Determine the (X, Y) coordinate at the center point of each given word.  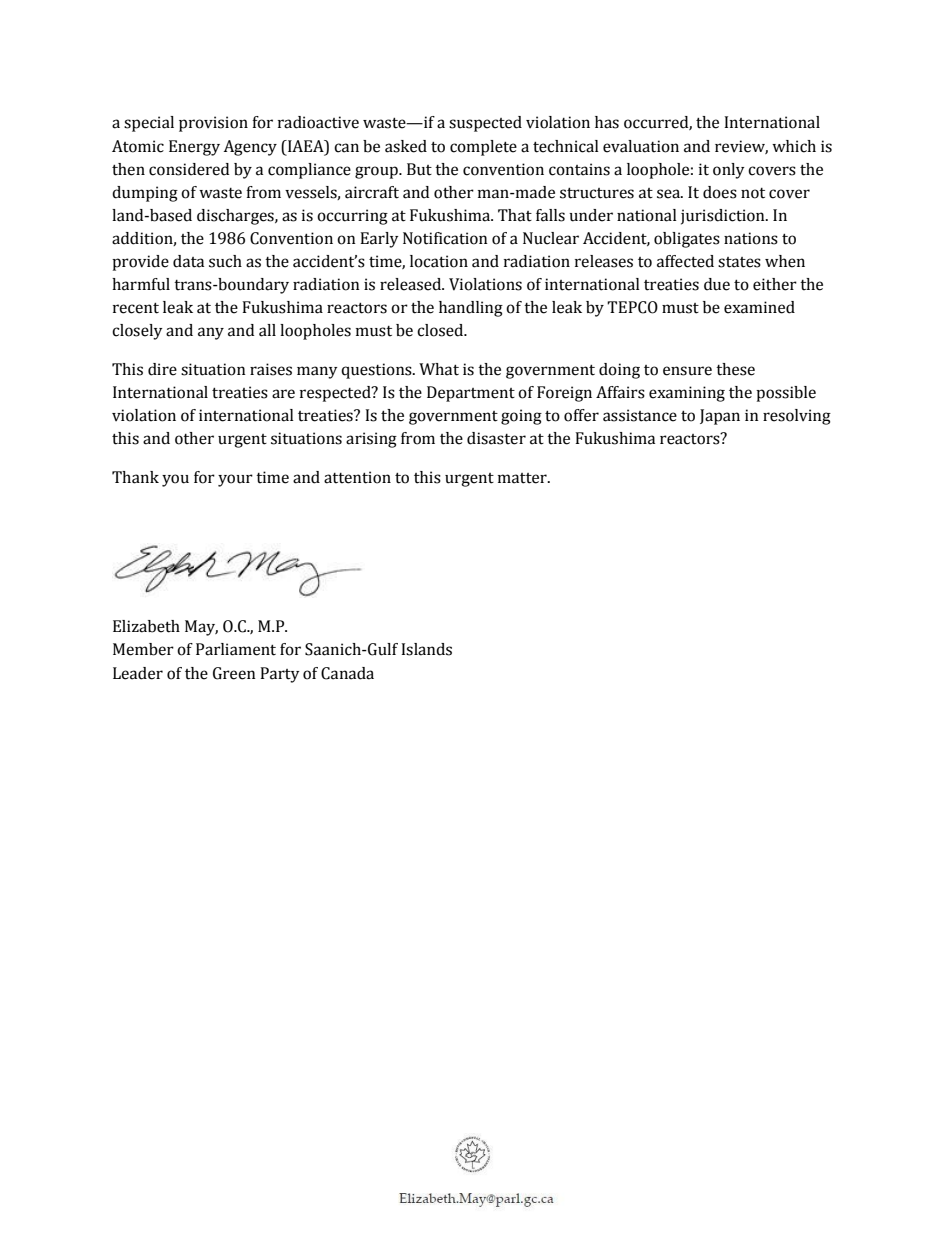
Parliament (236, 649)
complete (483, 148)
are (283, 394)
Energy (194, 148)
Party (280, 675)
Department (471, 394)
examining (687, 394)
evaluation (641, 146)
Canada (347, 673)
